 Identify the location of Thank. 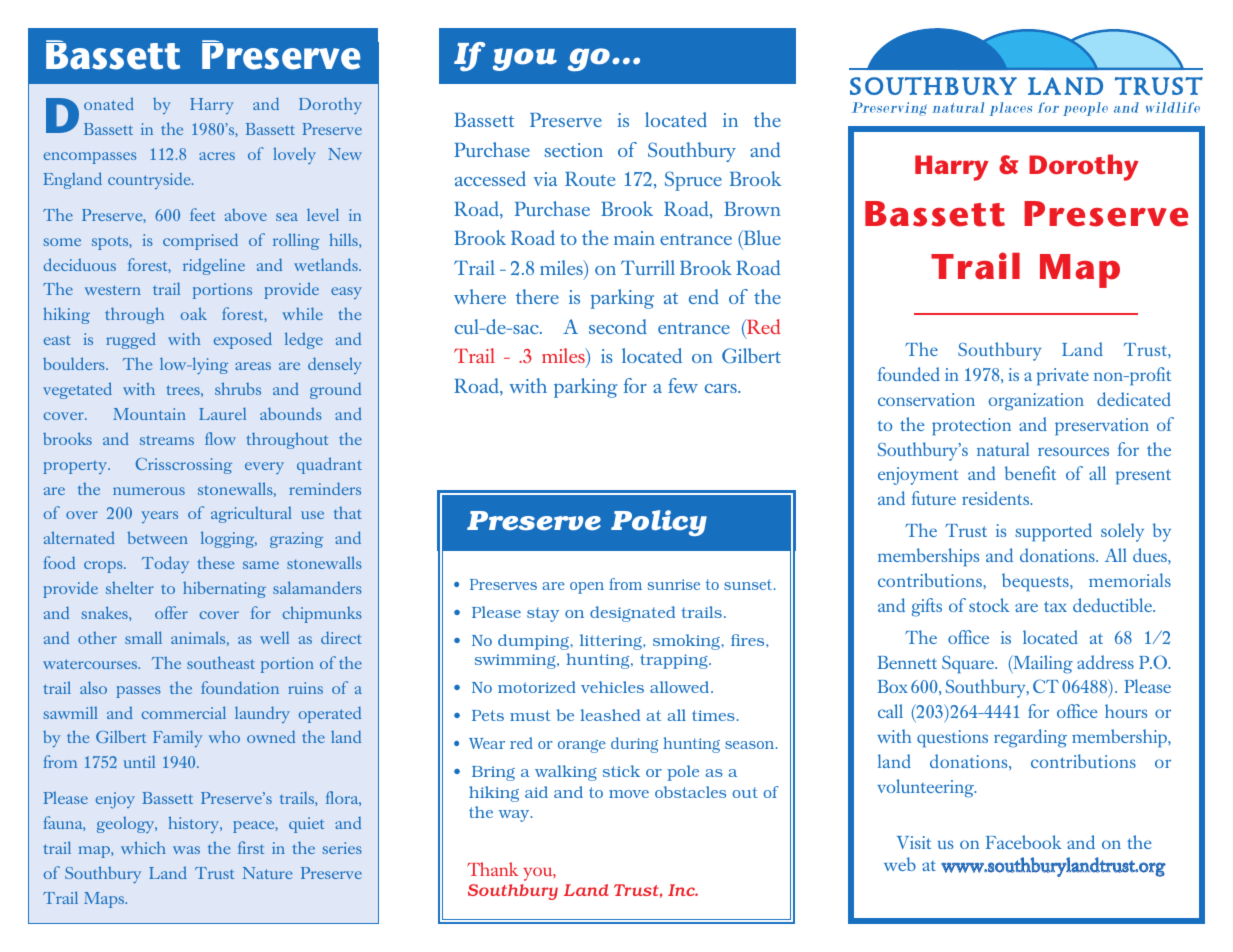
(492, 869).
